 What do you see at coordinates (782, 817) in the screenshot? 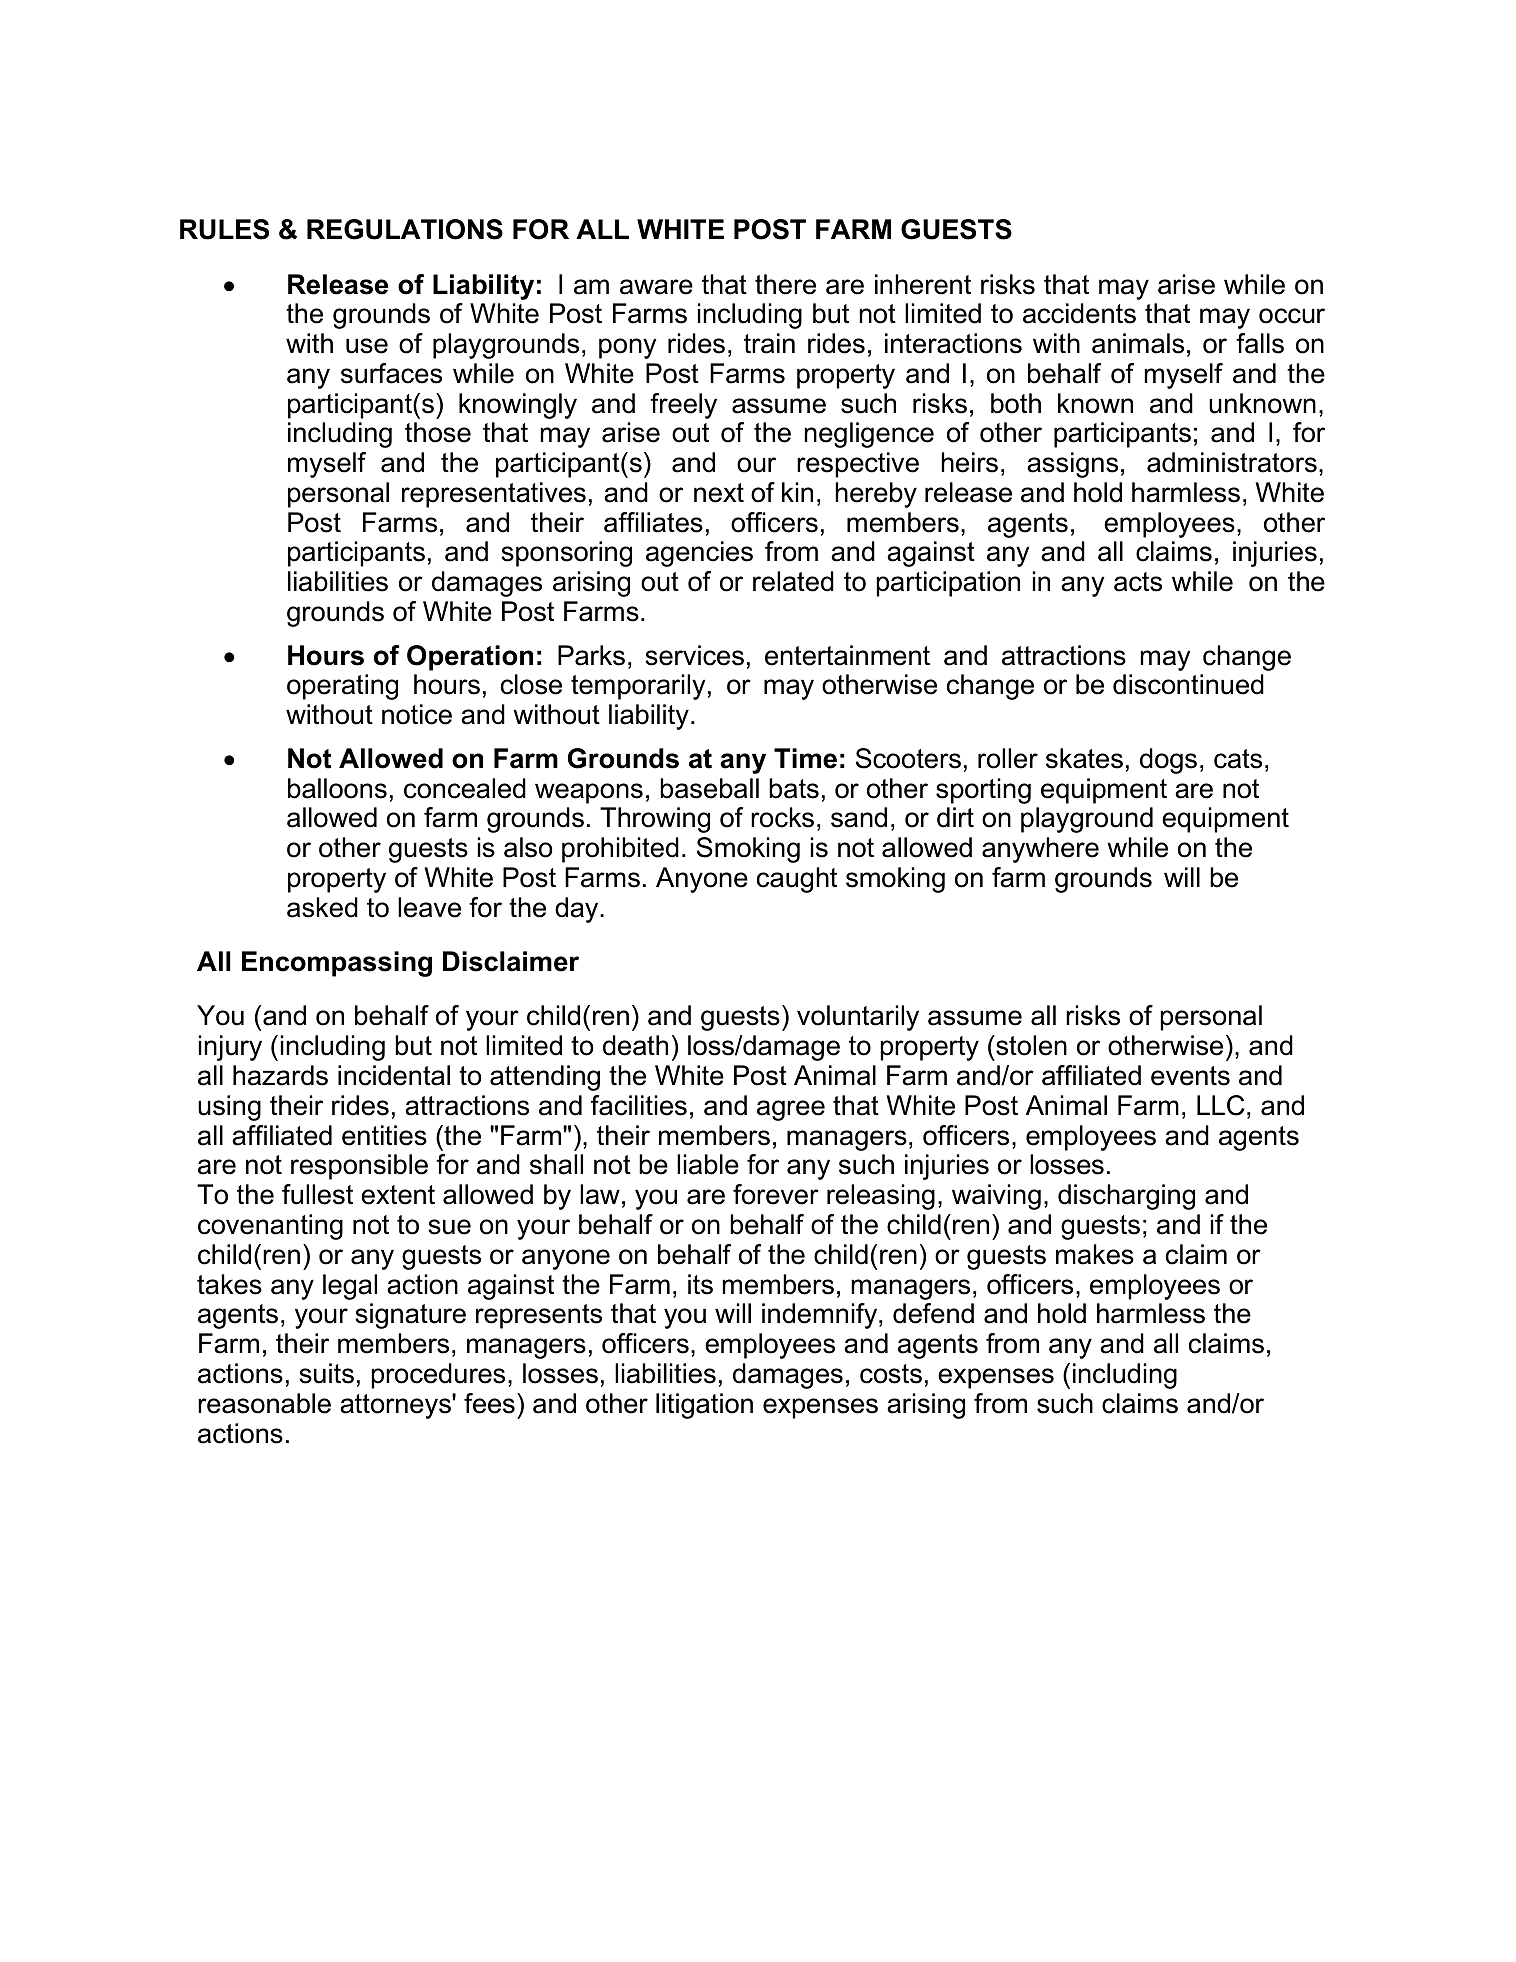
I see `rocks` at bounding box center [782, 817].
